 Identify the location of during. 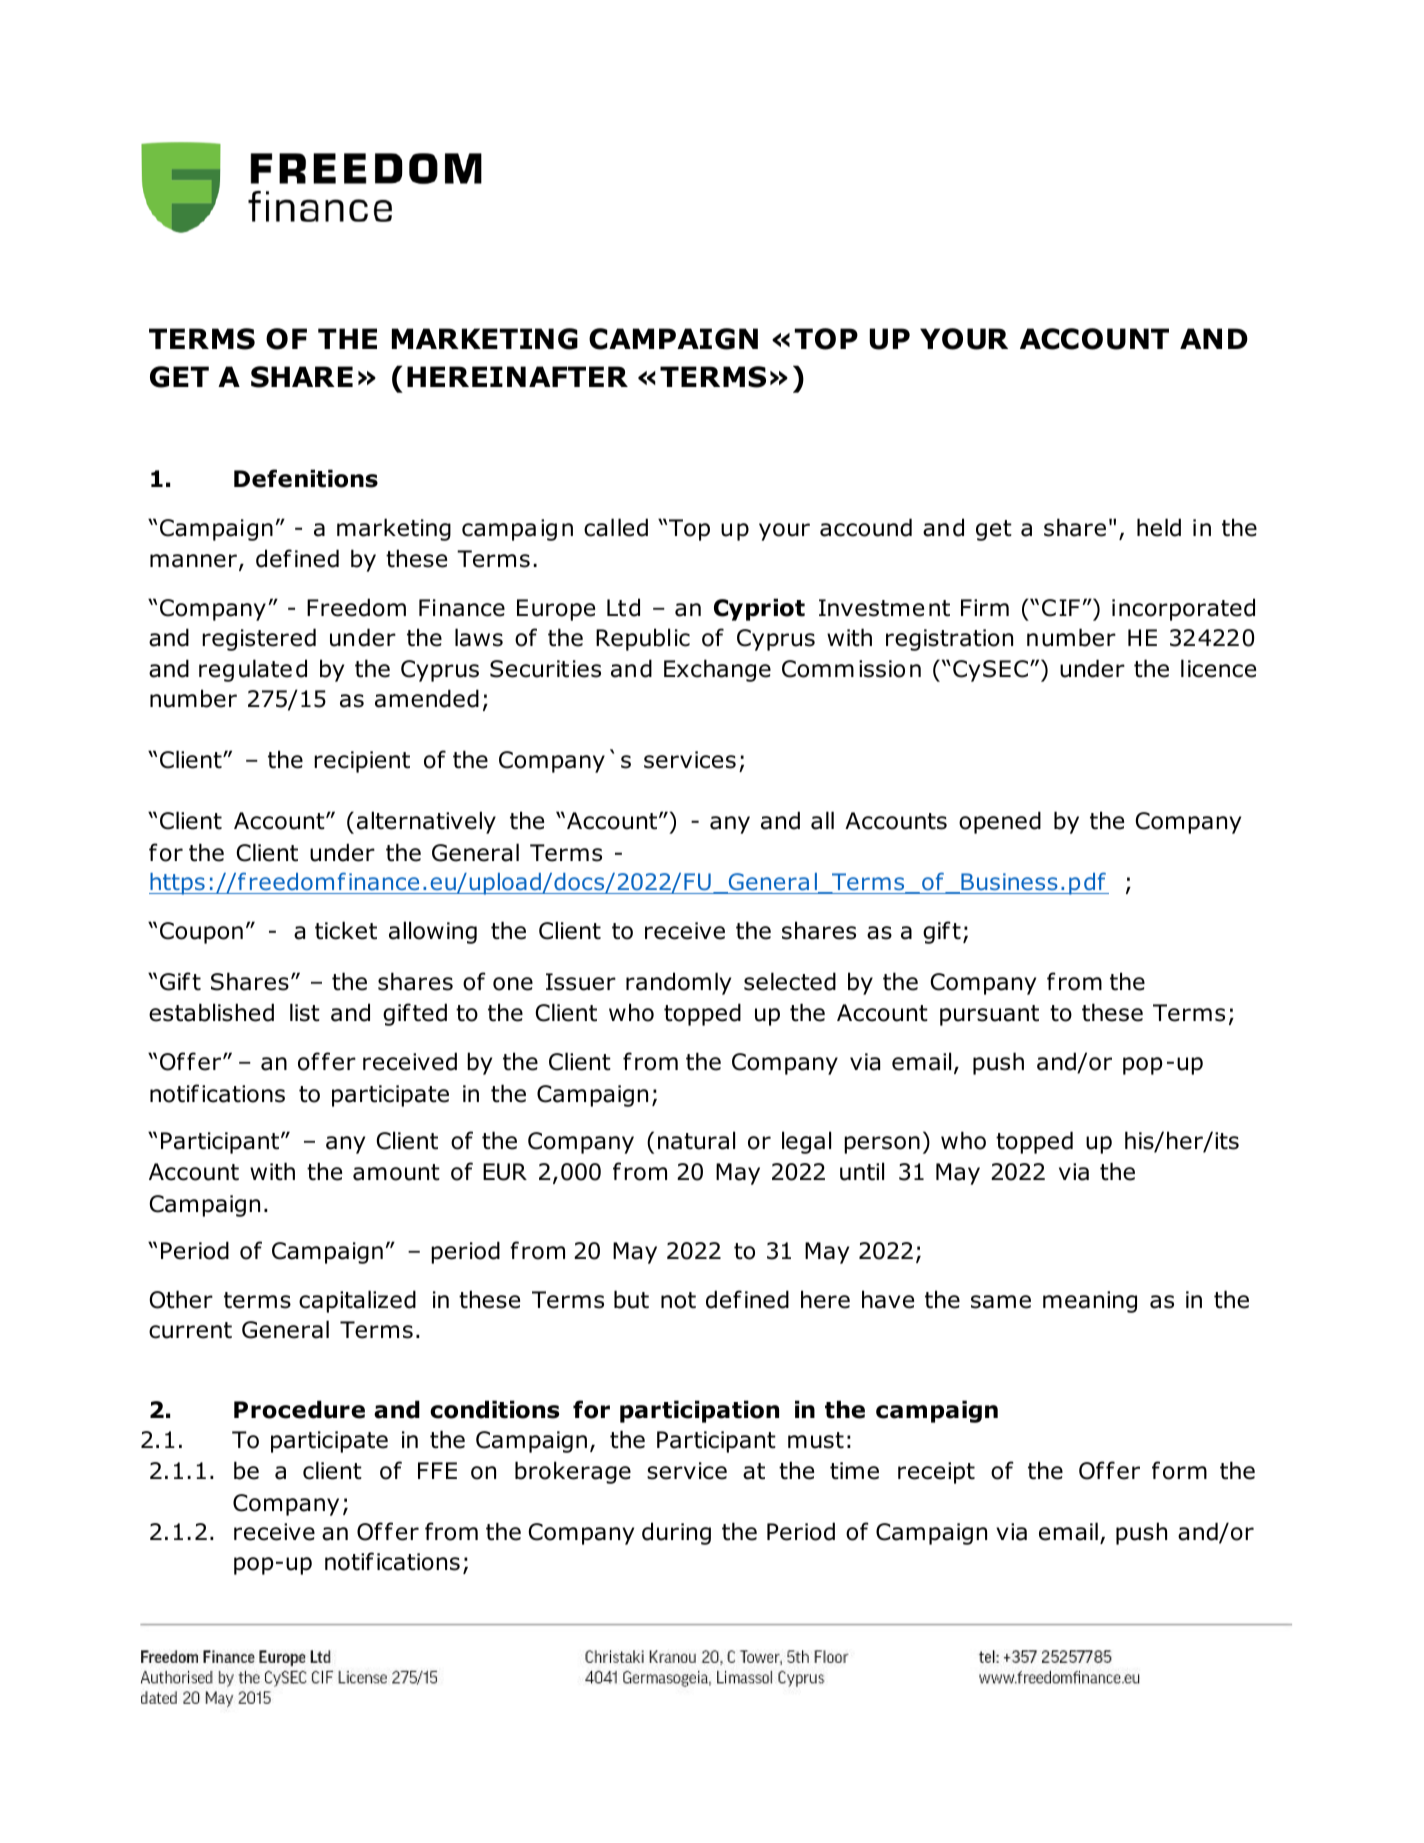
(676, 1533).
